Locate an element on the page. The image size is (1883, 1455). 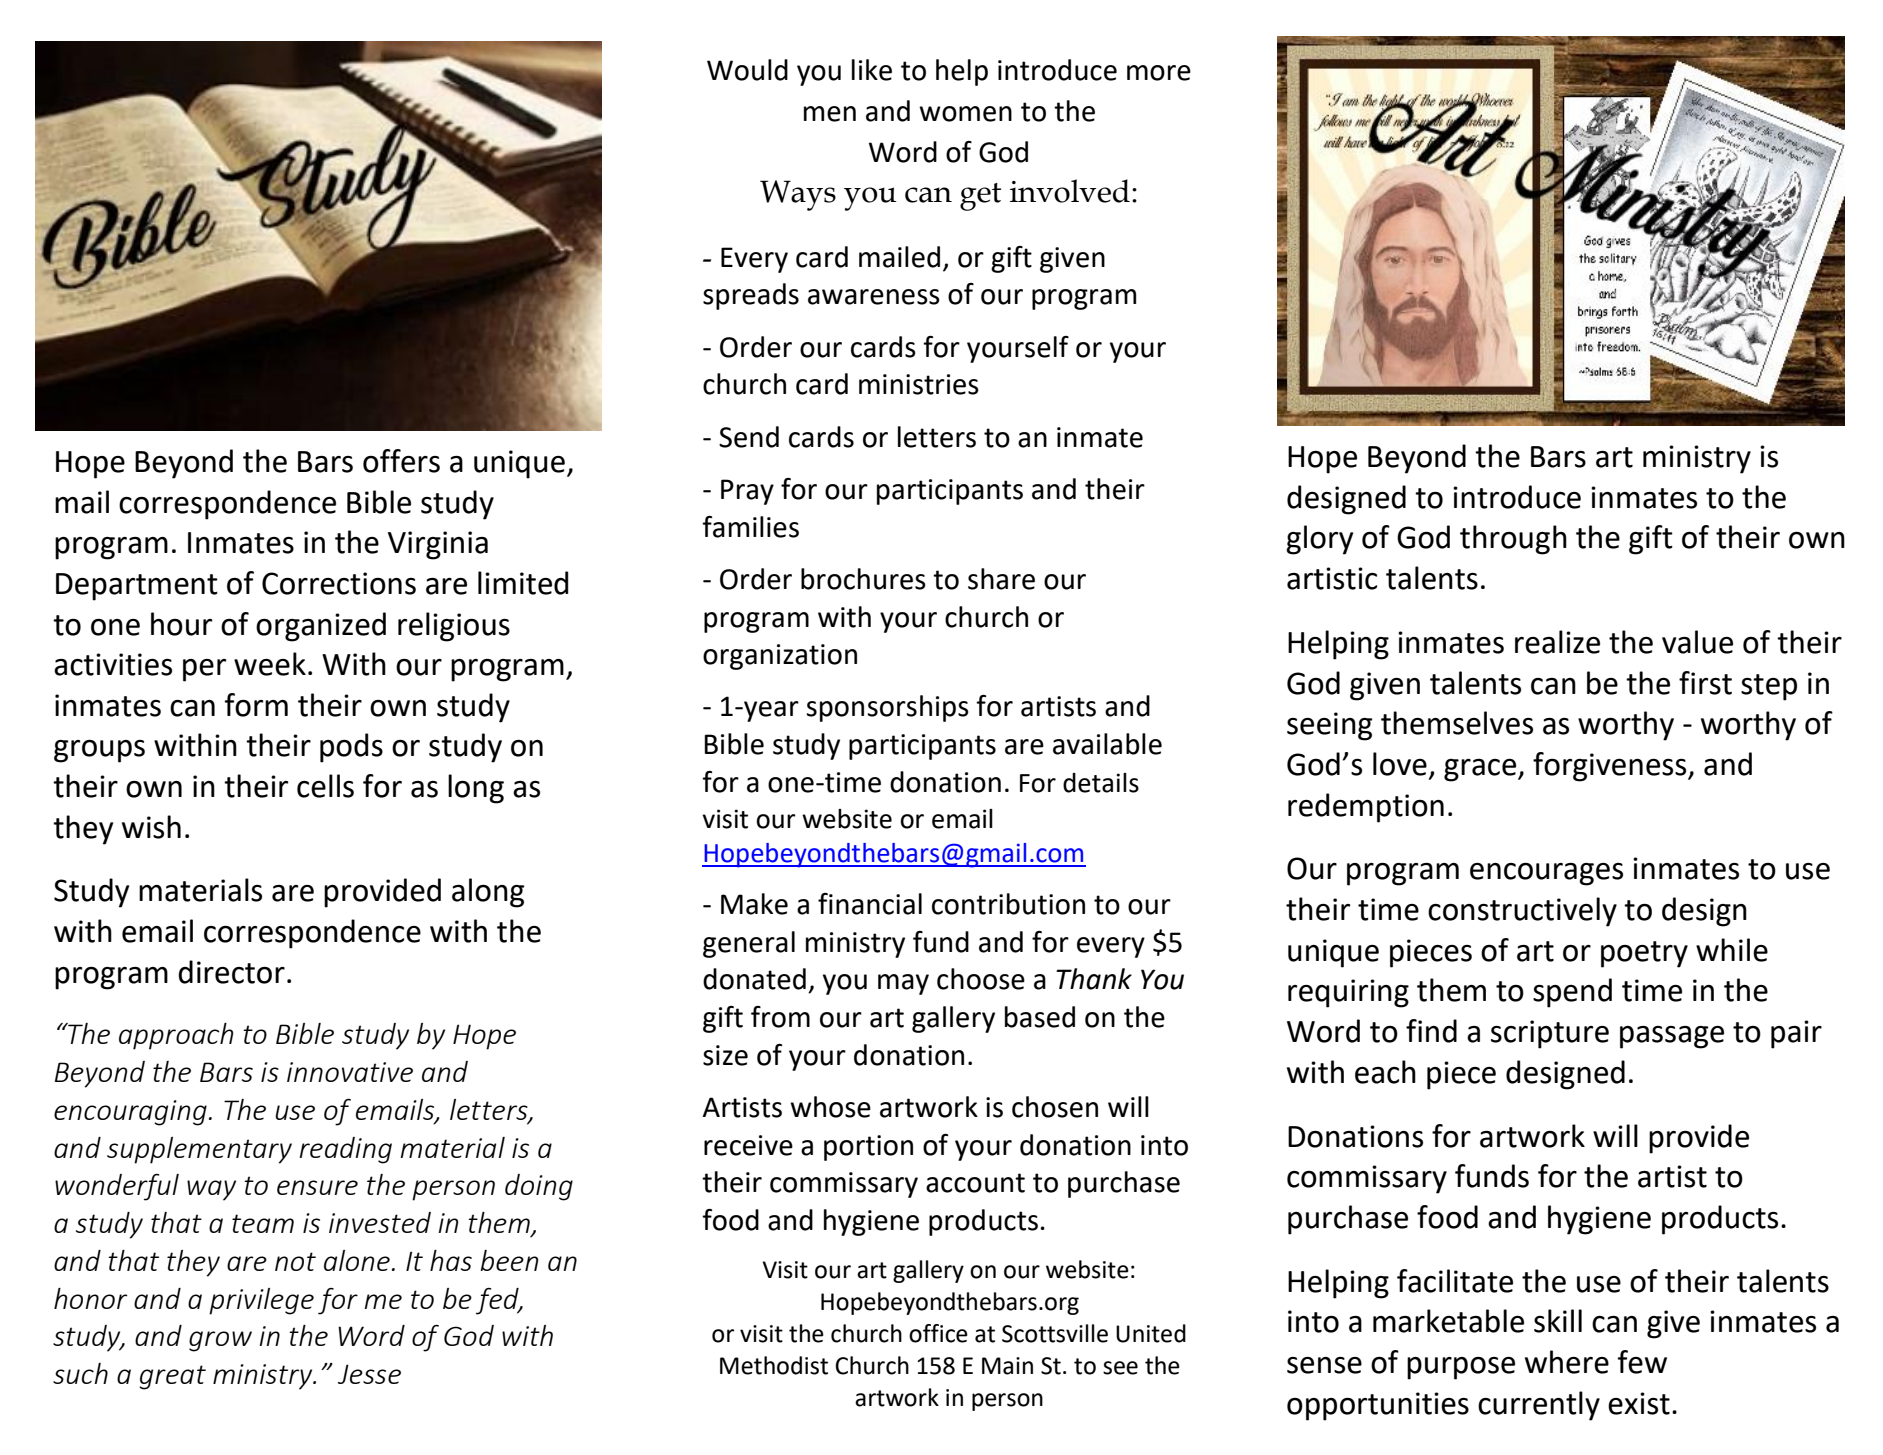
Jesse is located at coordinates (369, 1374).
